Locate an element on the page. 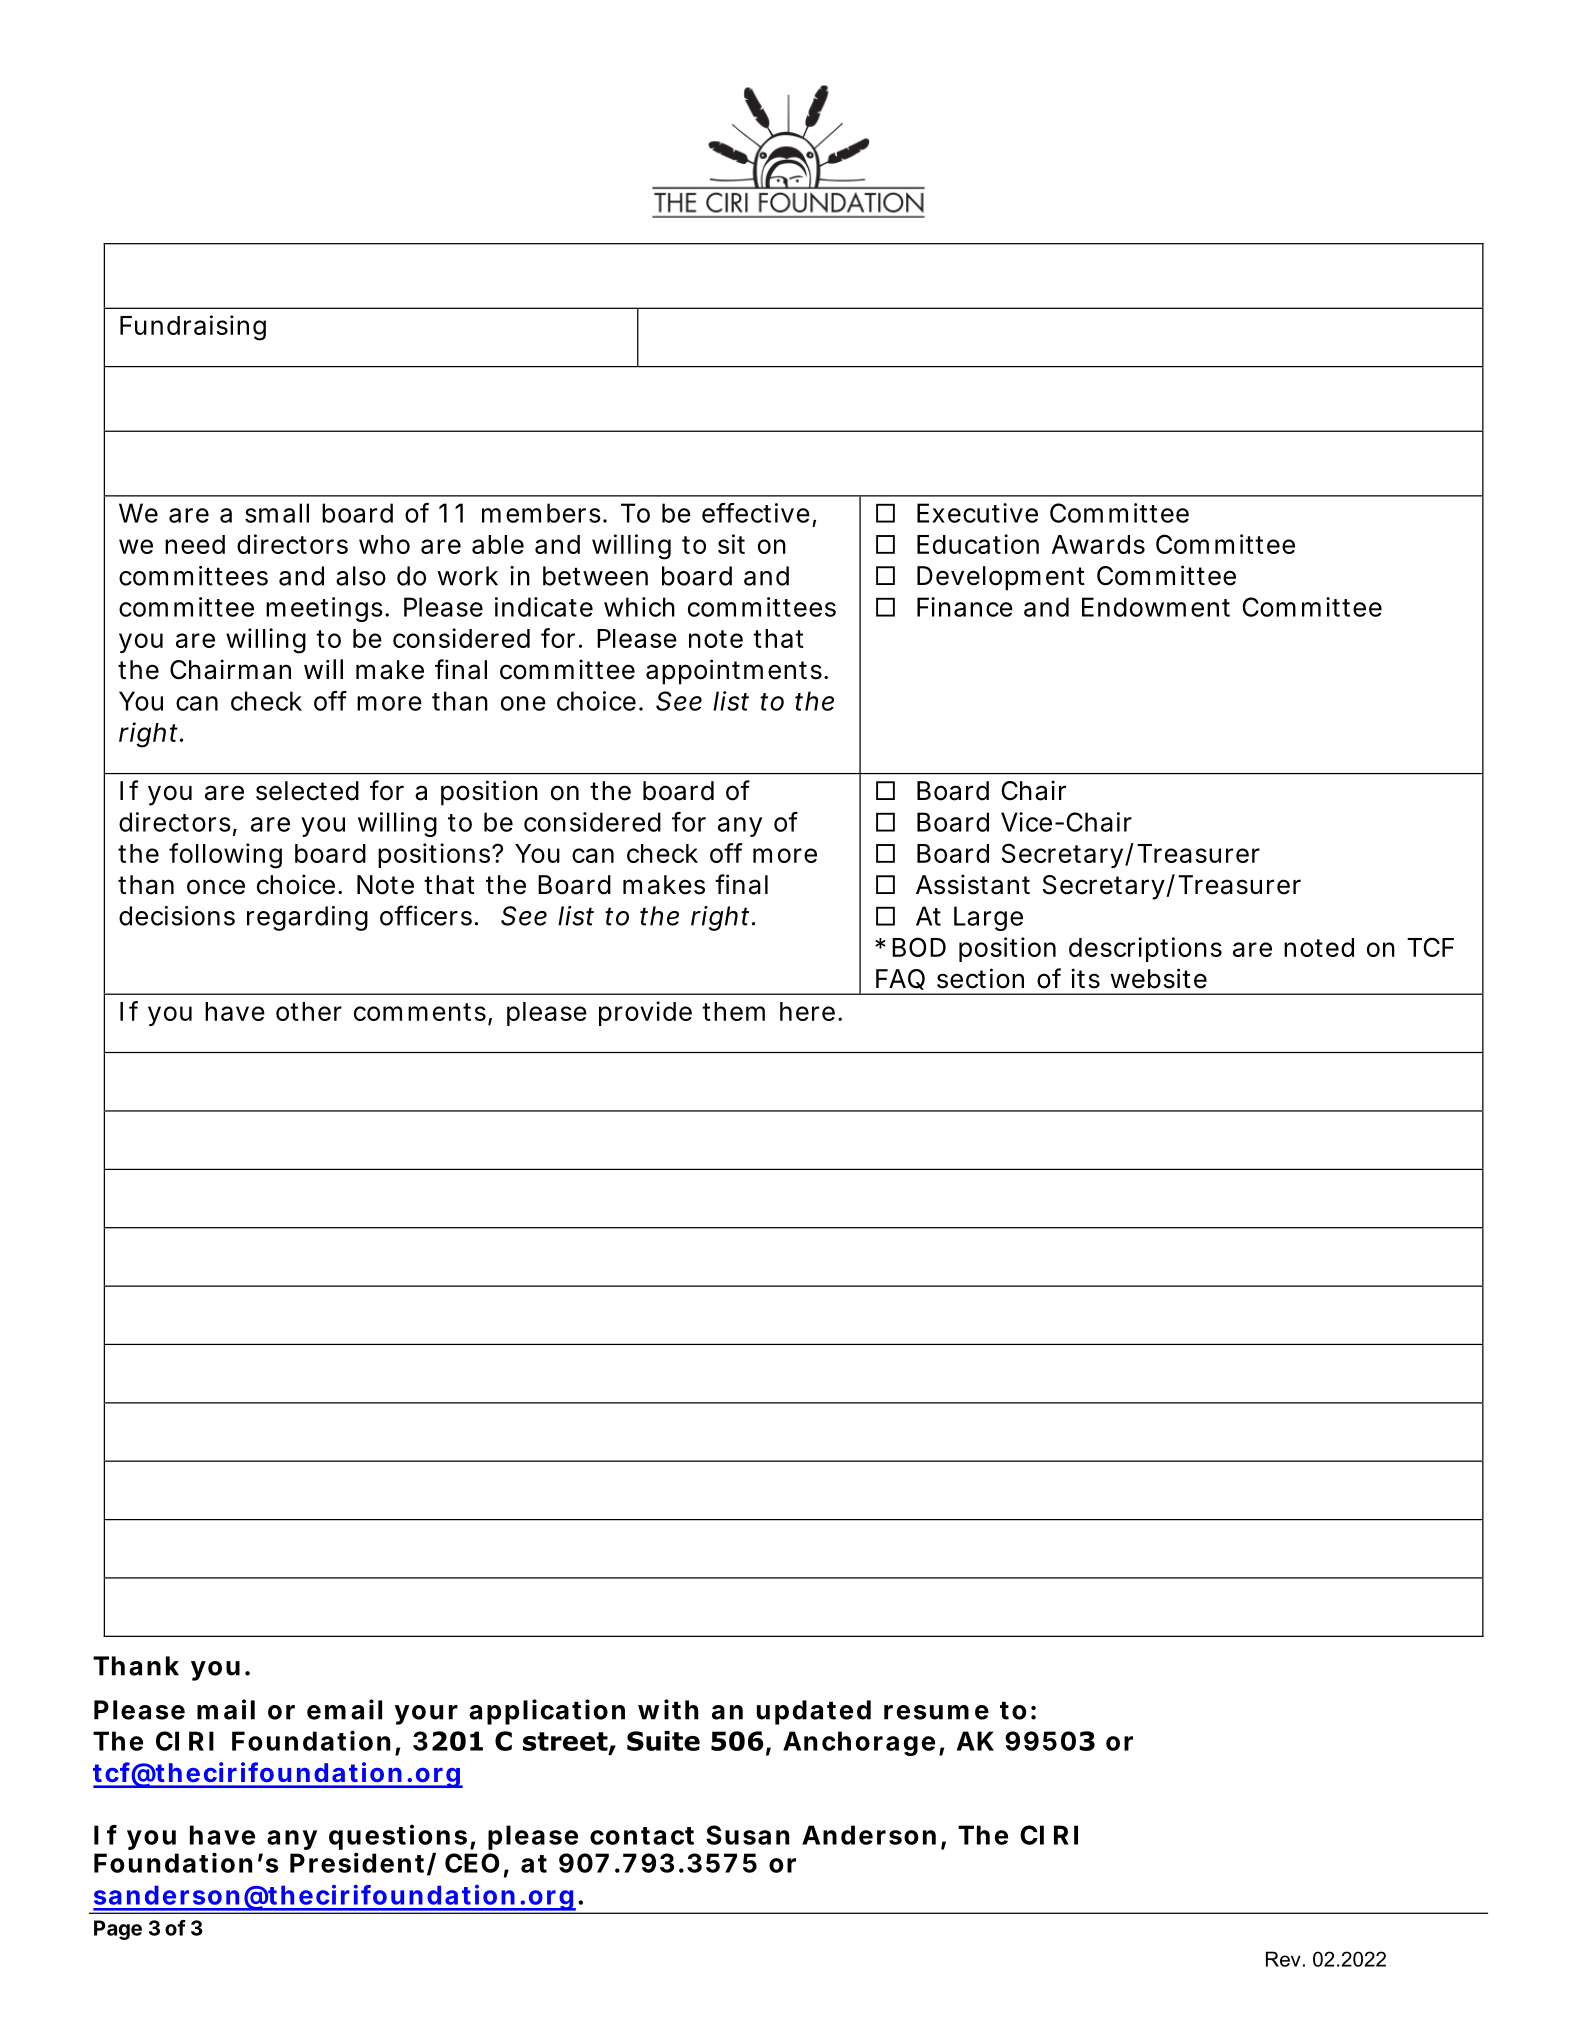  website is located at coordinates (1158, 978).
